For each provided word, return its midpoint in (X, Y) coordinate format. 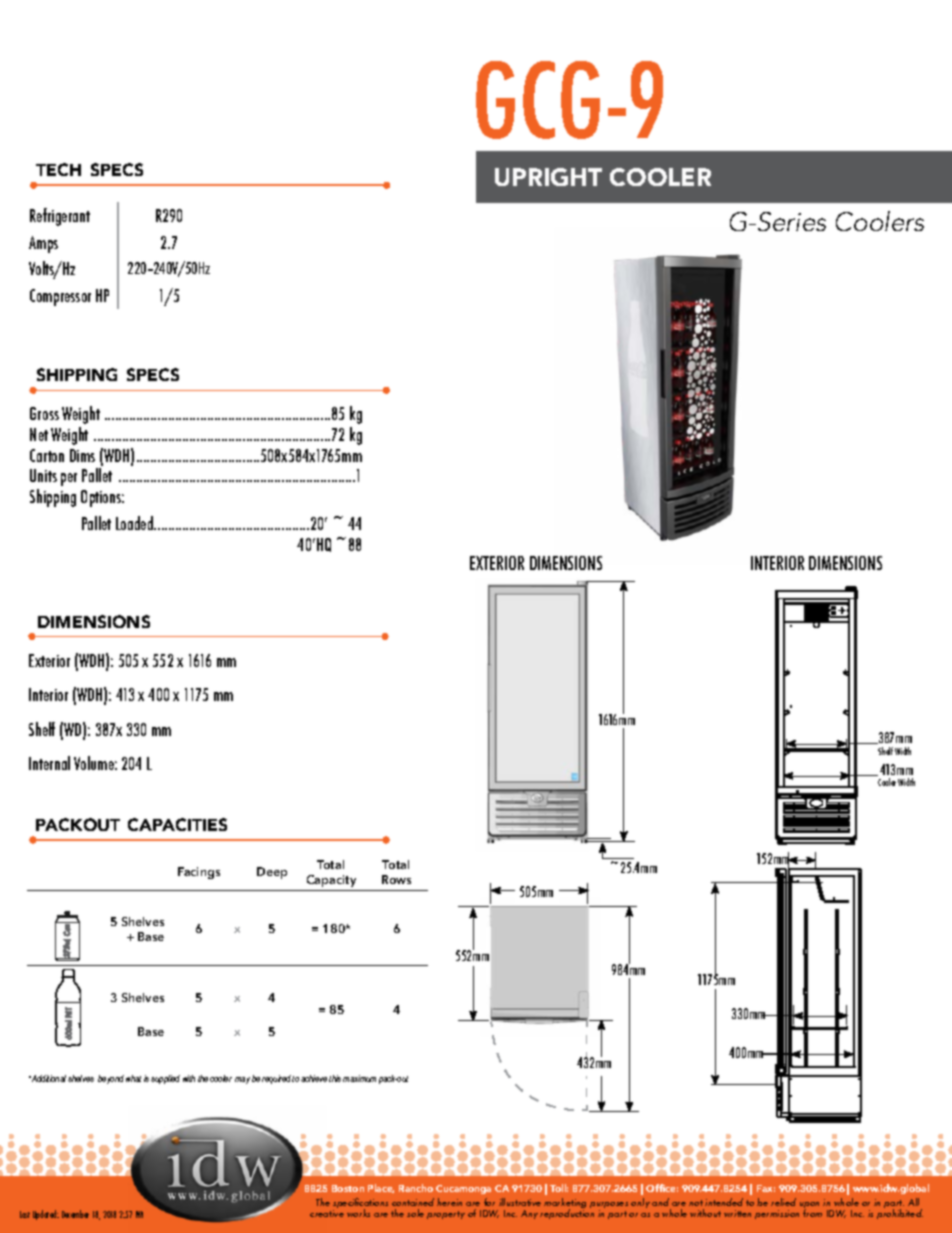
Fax (766, 1188)
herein (449, 1202)
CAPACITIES (177, 824)
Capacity (331, 881)
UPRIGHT (548, 177)
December (75, 1214)
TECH (58, 169)
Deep (272, 873)
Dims (82, 455)
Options (102, 498)
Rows (396, 879)
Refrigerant (60, 217)
